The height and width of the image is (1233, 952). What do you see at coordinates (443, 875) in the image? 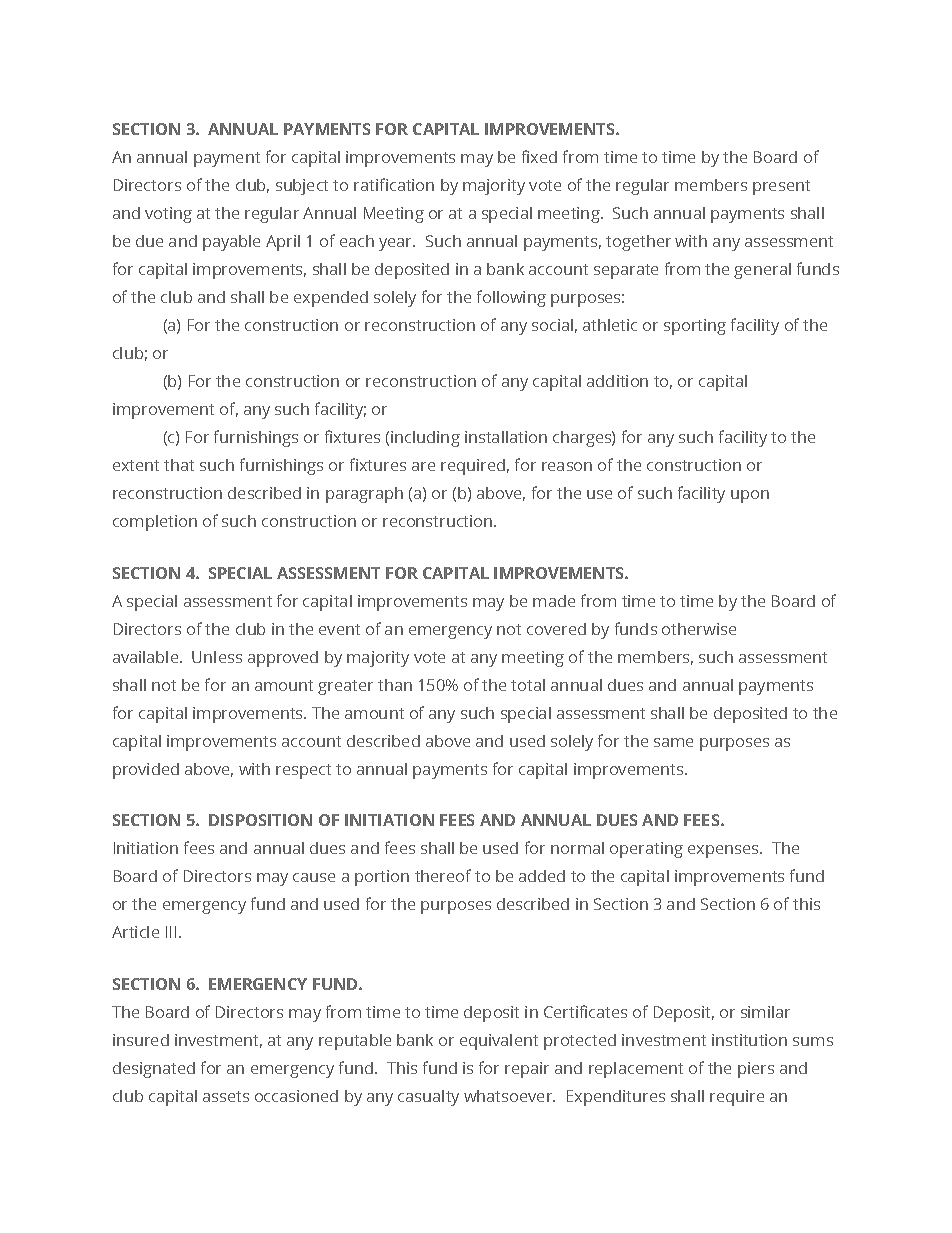
I see `thereof` at bounding box center [443, 875].
